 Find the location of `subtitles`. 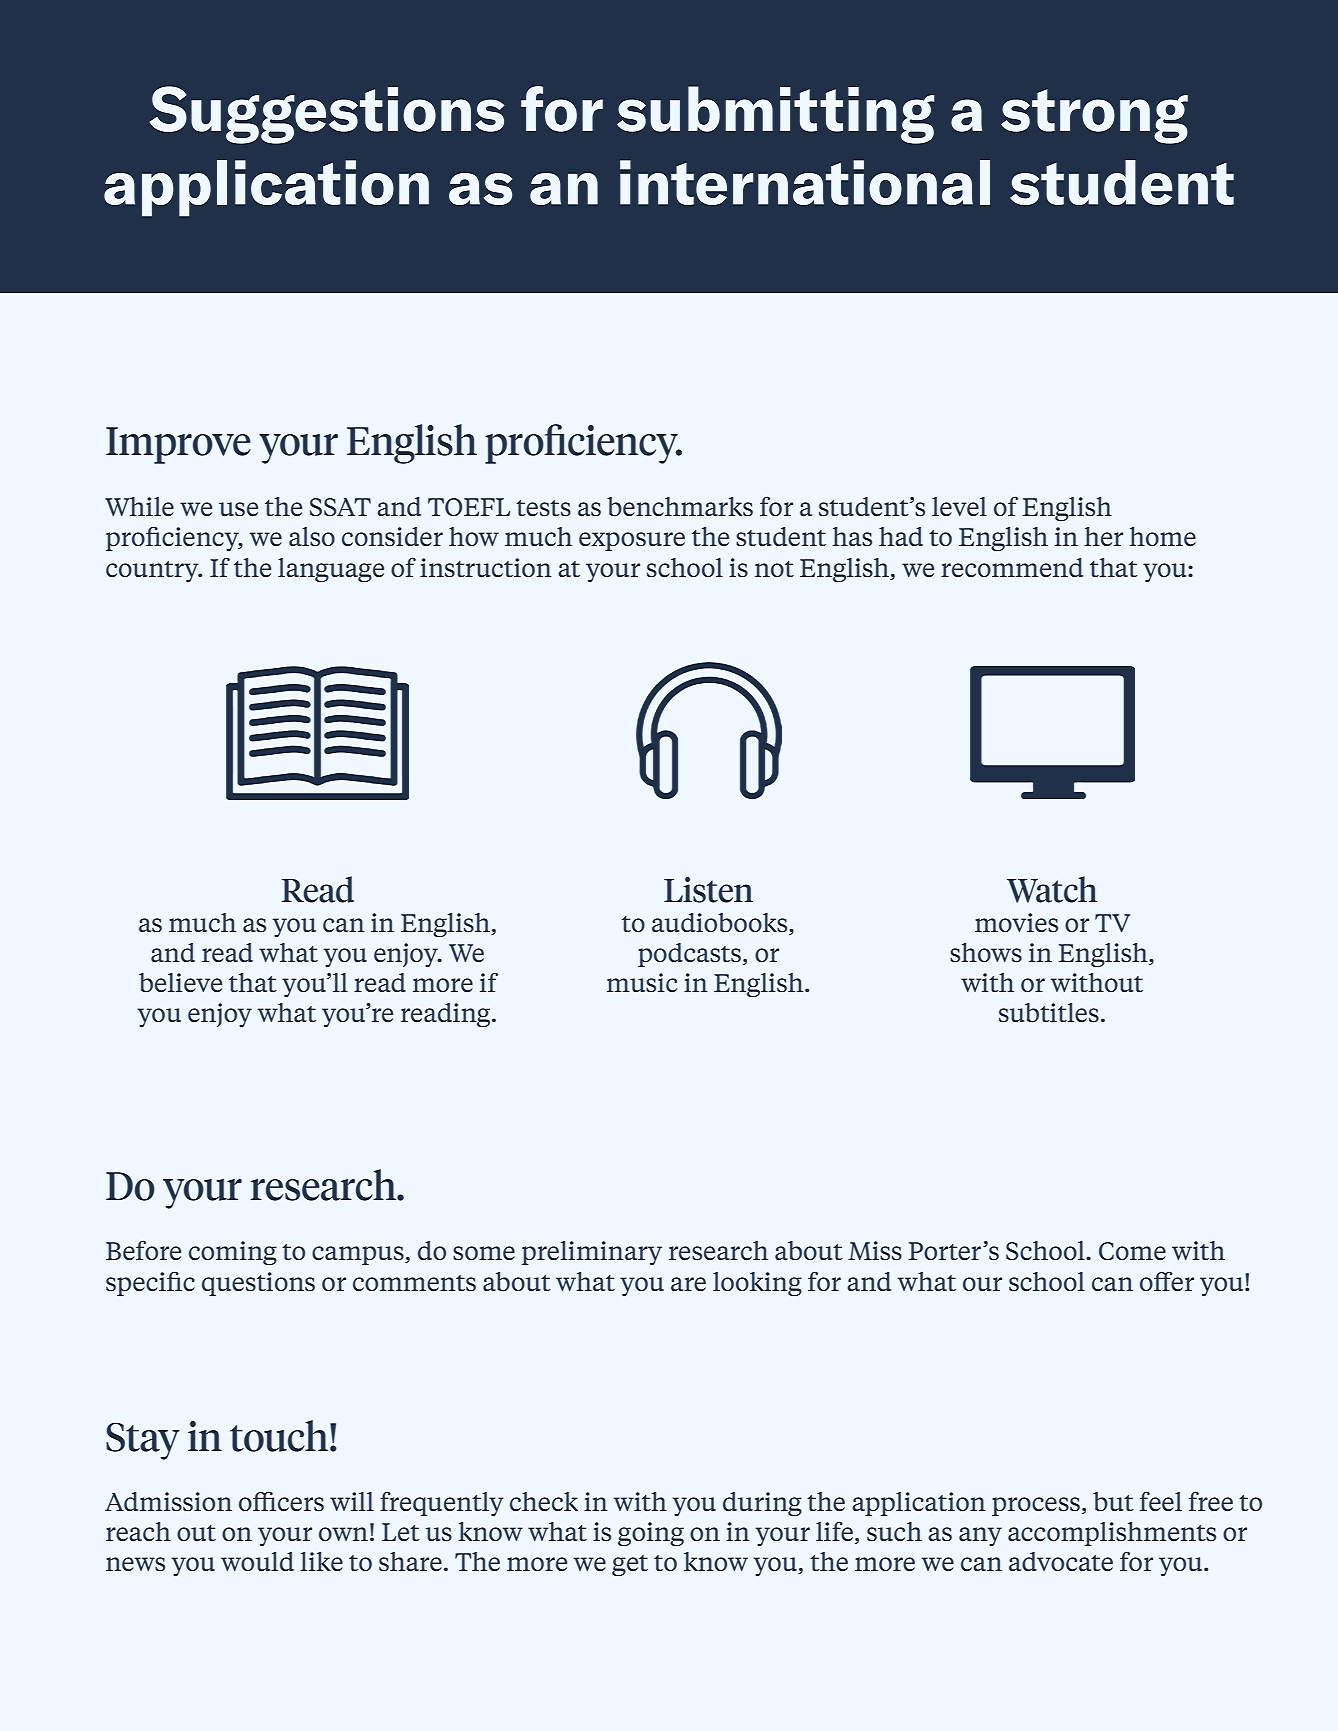

subtitles is located at coordinates (1049, 1013).
